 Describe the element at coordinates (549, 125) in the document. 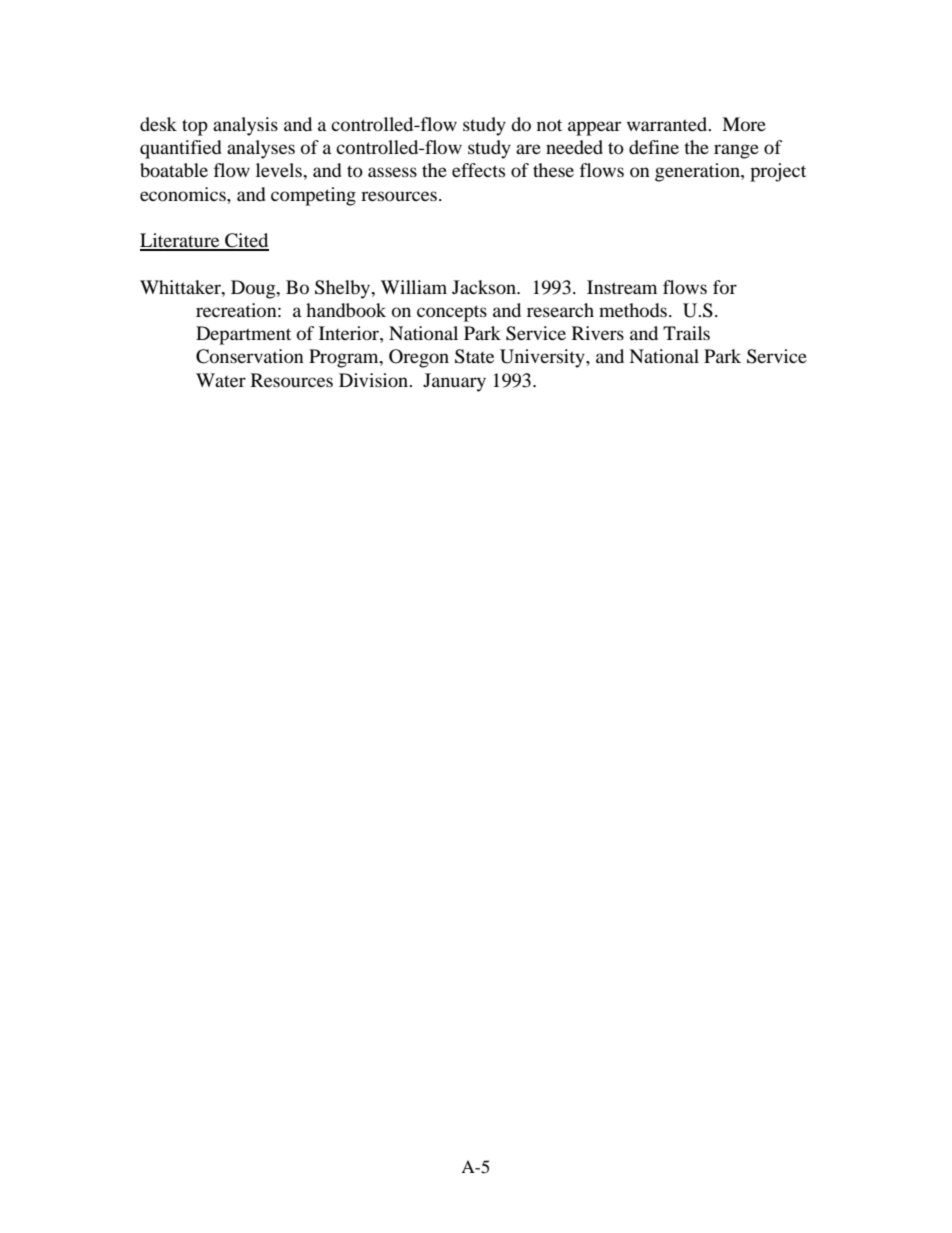

I see `not` at that location.
